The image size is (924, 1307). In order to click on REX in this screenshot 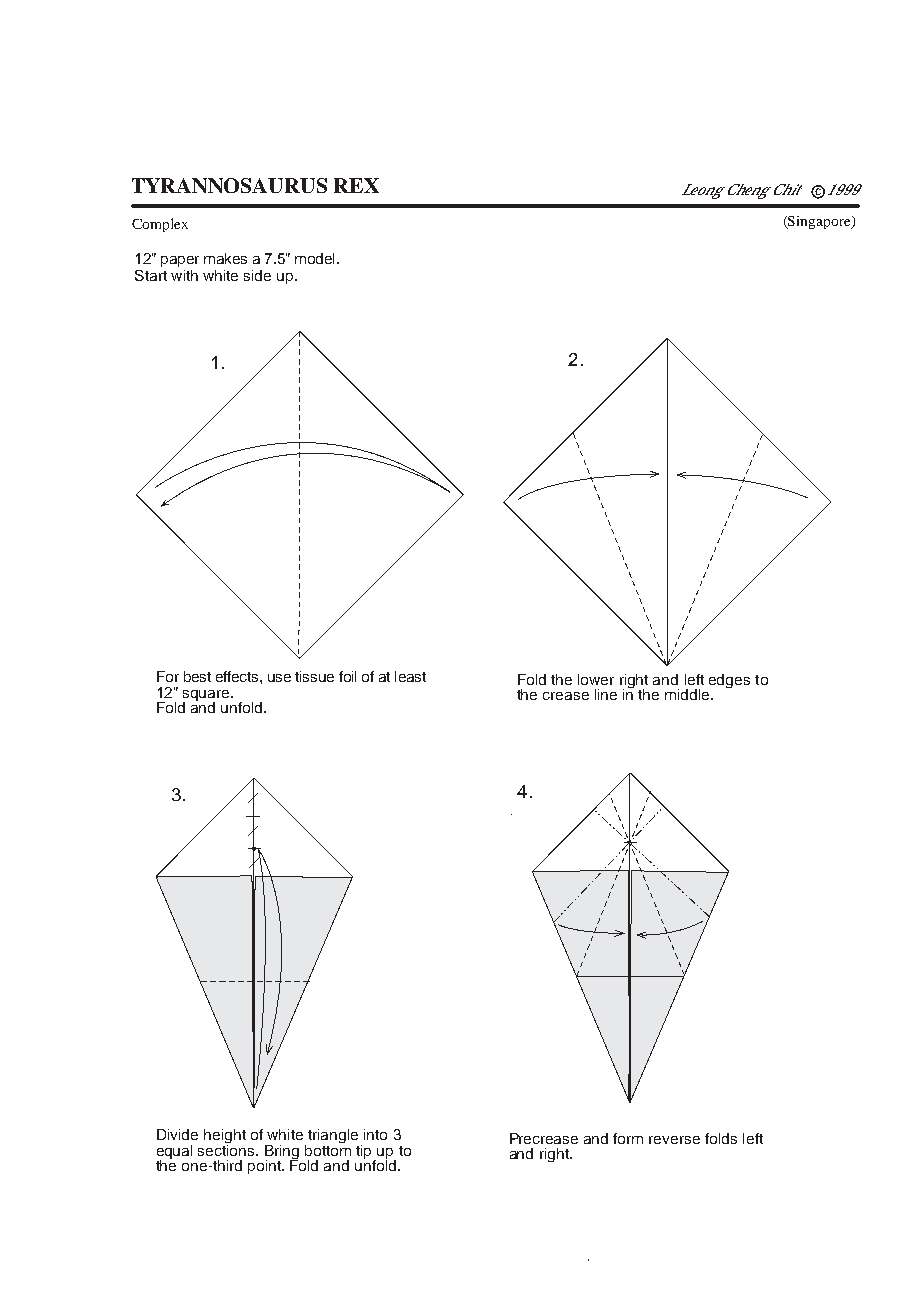, I will do `click(356, 185)`.
